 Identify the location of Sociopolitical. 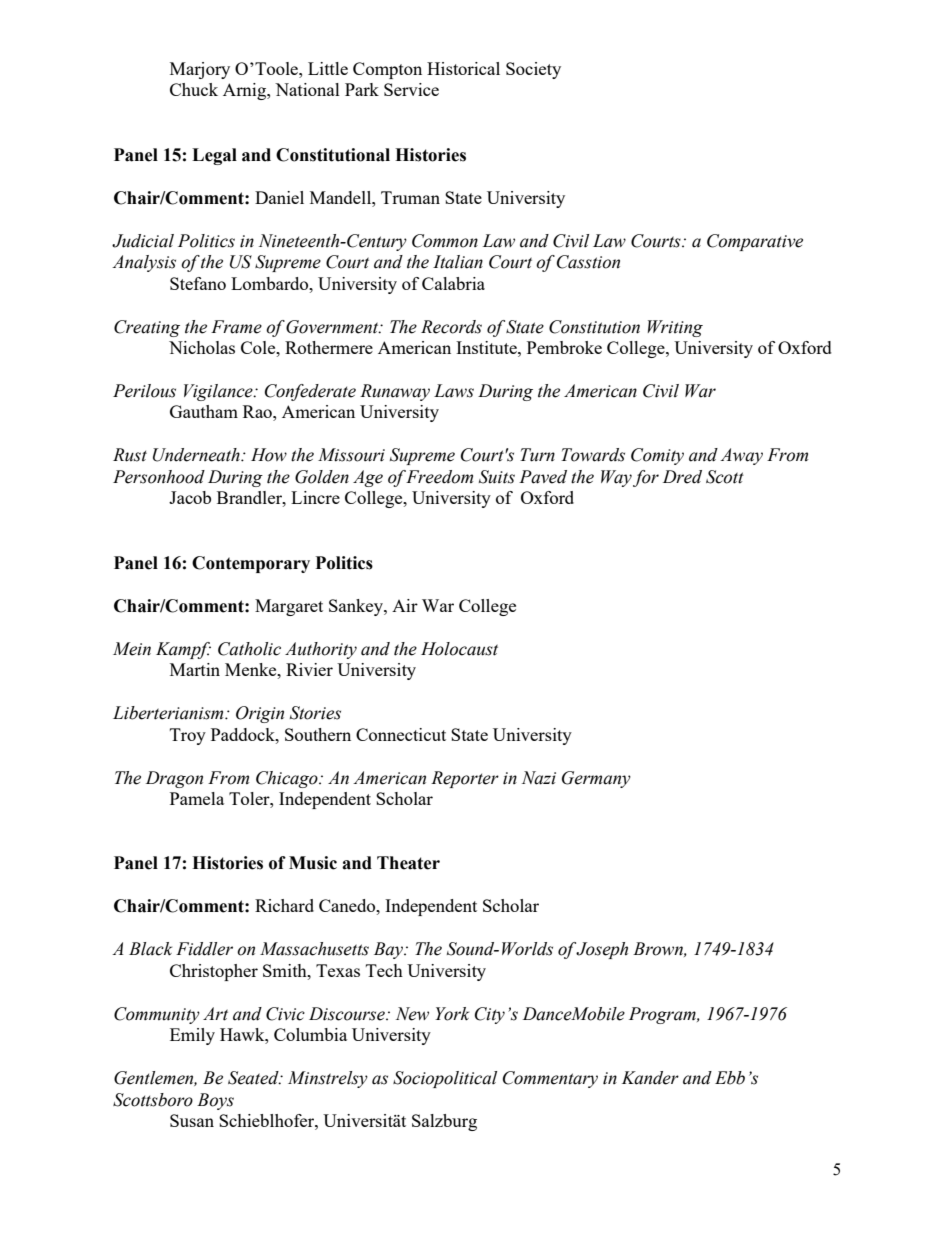
(445, 1079).
